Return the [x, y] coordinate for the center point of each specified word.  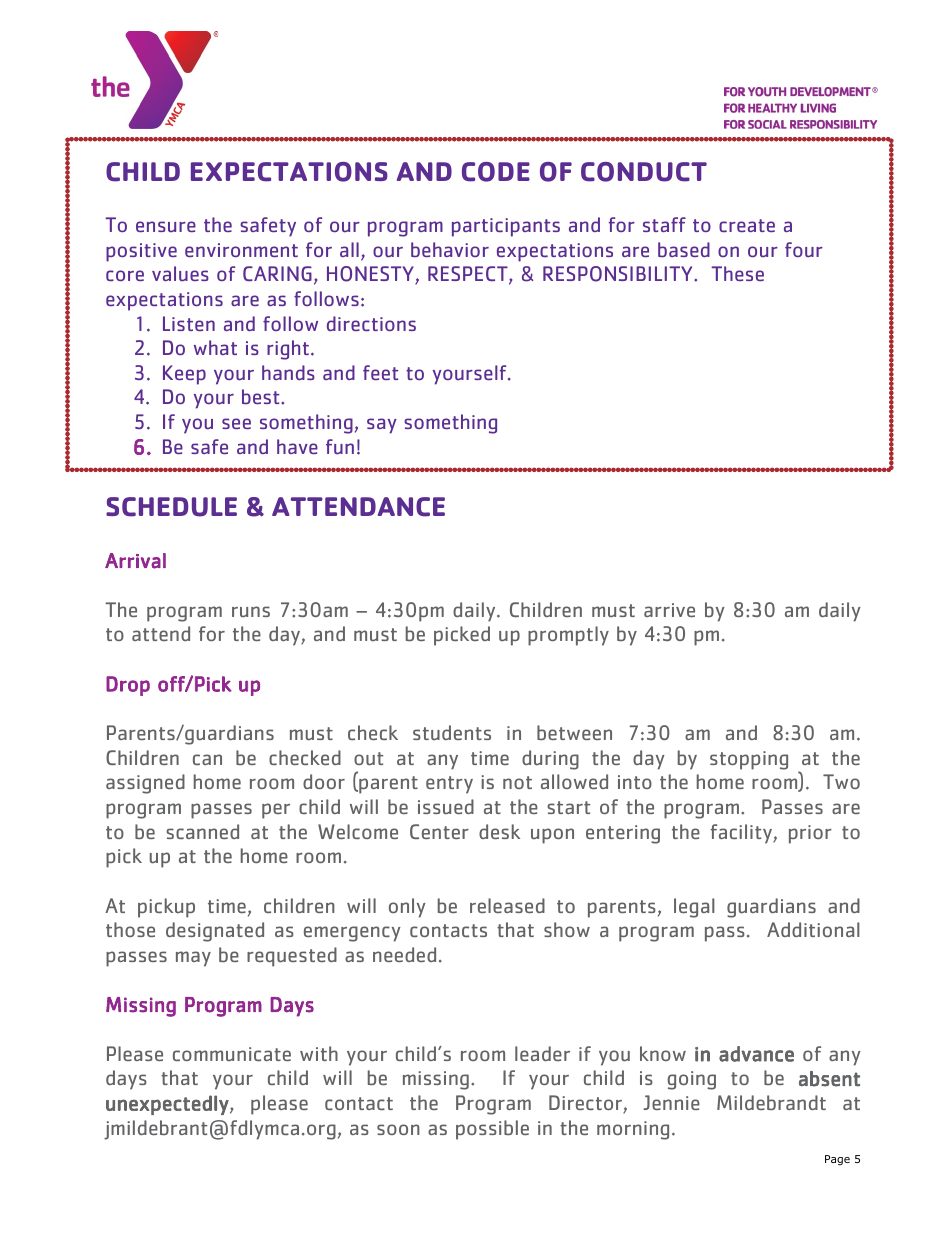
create [747, 225]
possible [492, 1130]
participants [506, 227]
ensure [166, 226]
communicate [232, 1054]
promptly [568, 636]
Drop [128, 686]
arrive [669, 610]
